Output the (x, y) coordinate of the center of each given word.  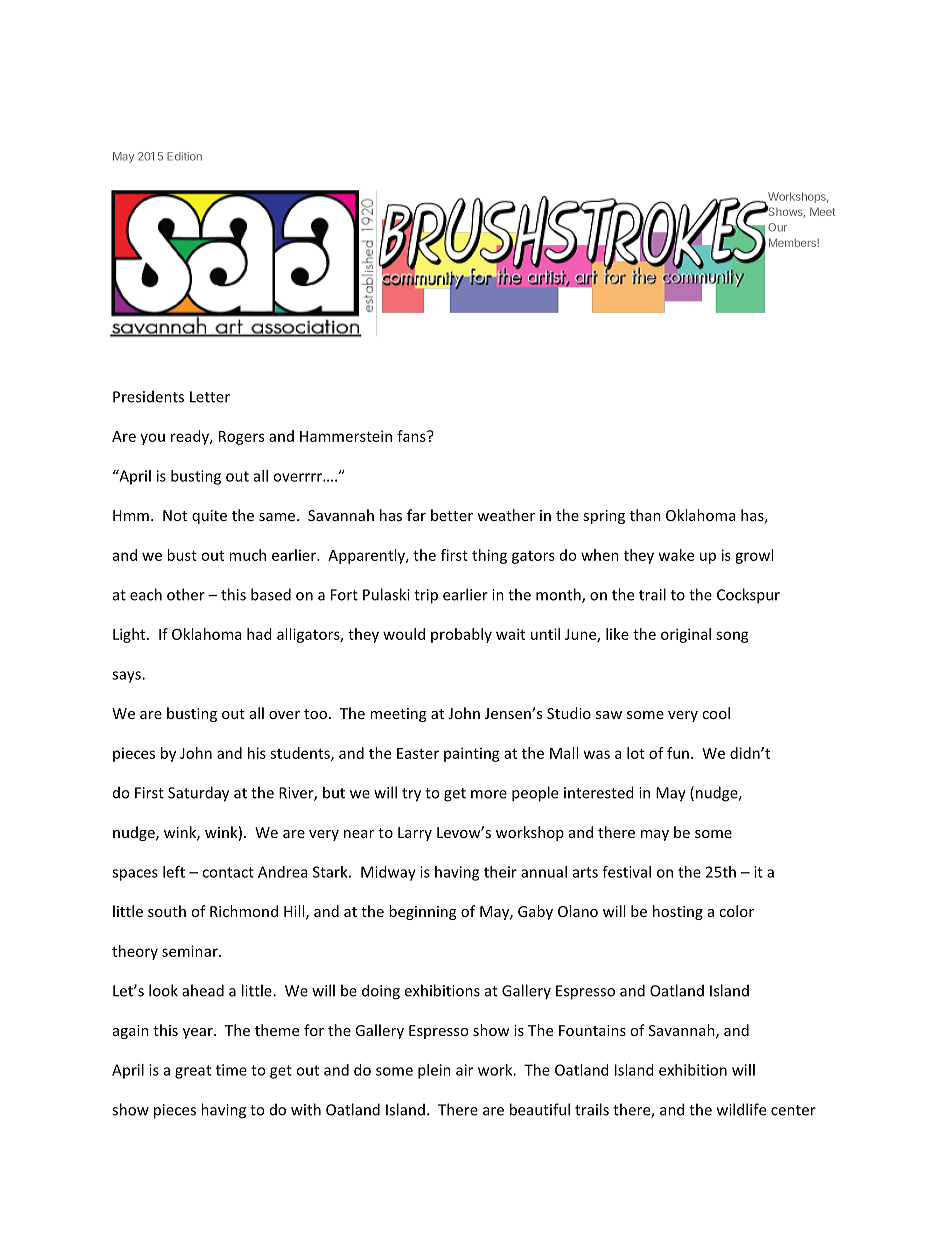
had (259, 634)
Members (793, 242)
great (193, 1072)
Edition (184, 156)
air (464, 1070)
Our (777, 227)
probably (461, 635)
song (732, 637)
